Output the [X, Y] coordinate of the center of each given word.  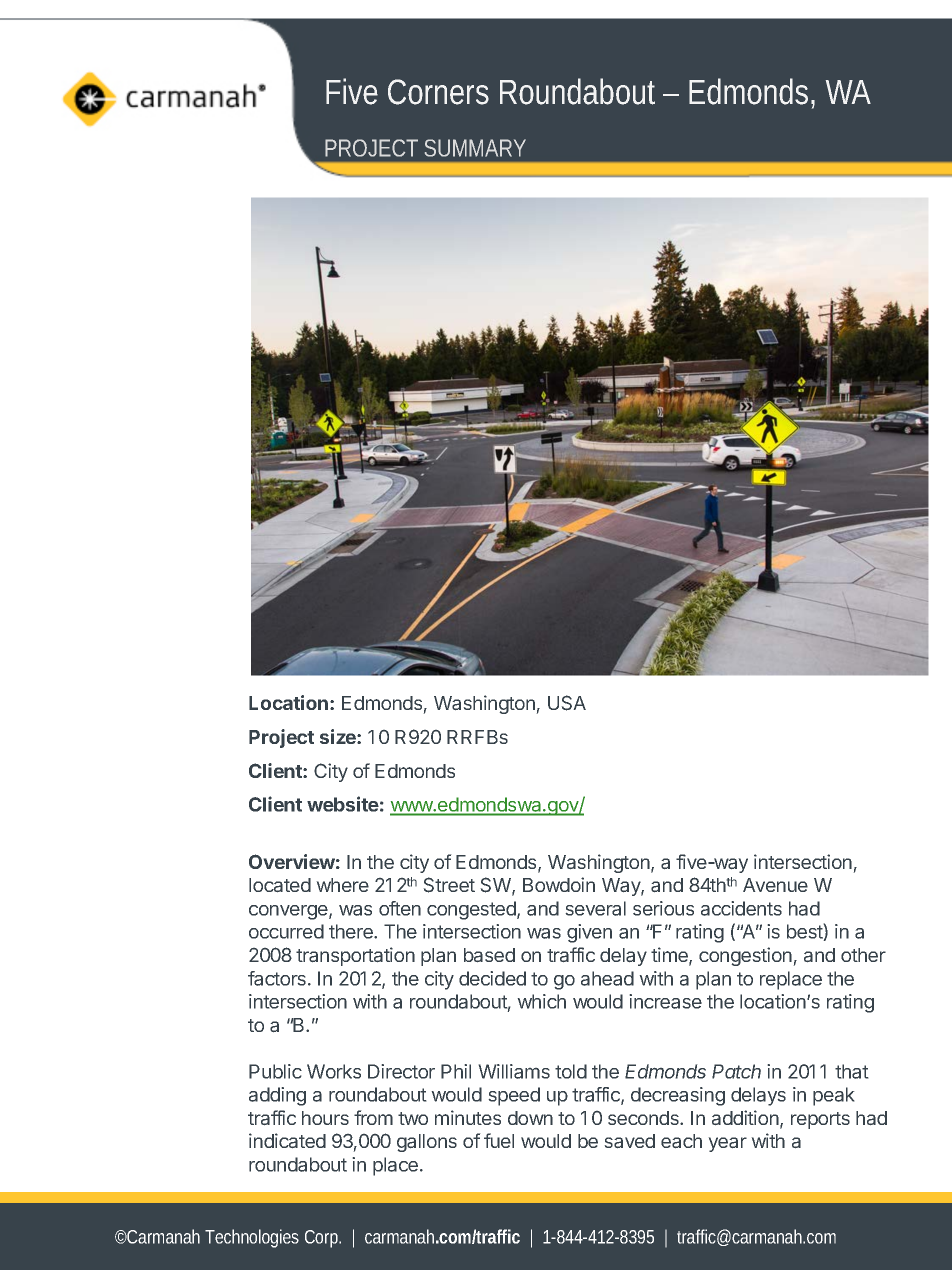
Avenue [775, 885]
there [352, 931]
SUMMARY [475, 148]
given [589, 933]
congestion [745, 956]
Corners [438, 92]
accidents [741, 908]
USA [567, 703]
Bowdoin [559, 884]
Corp [323, 1239]
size [339, 736]
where [343, 885]
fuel [499, 1140]
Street [449, 885]
